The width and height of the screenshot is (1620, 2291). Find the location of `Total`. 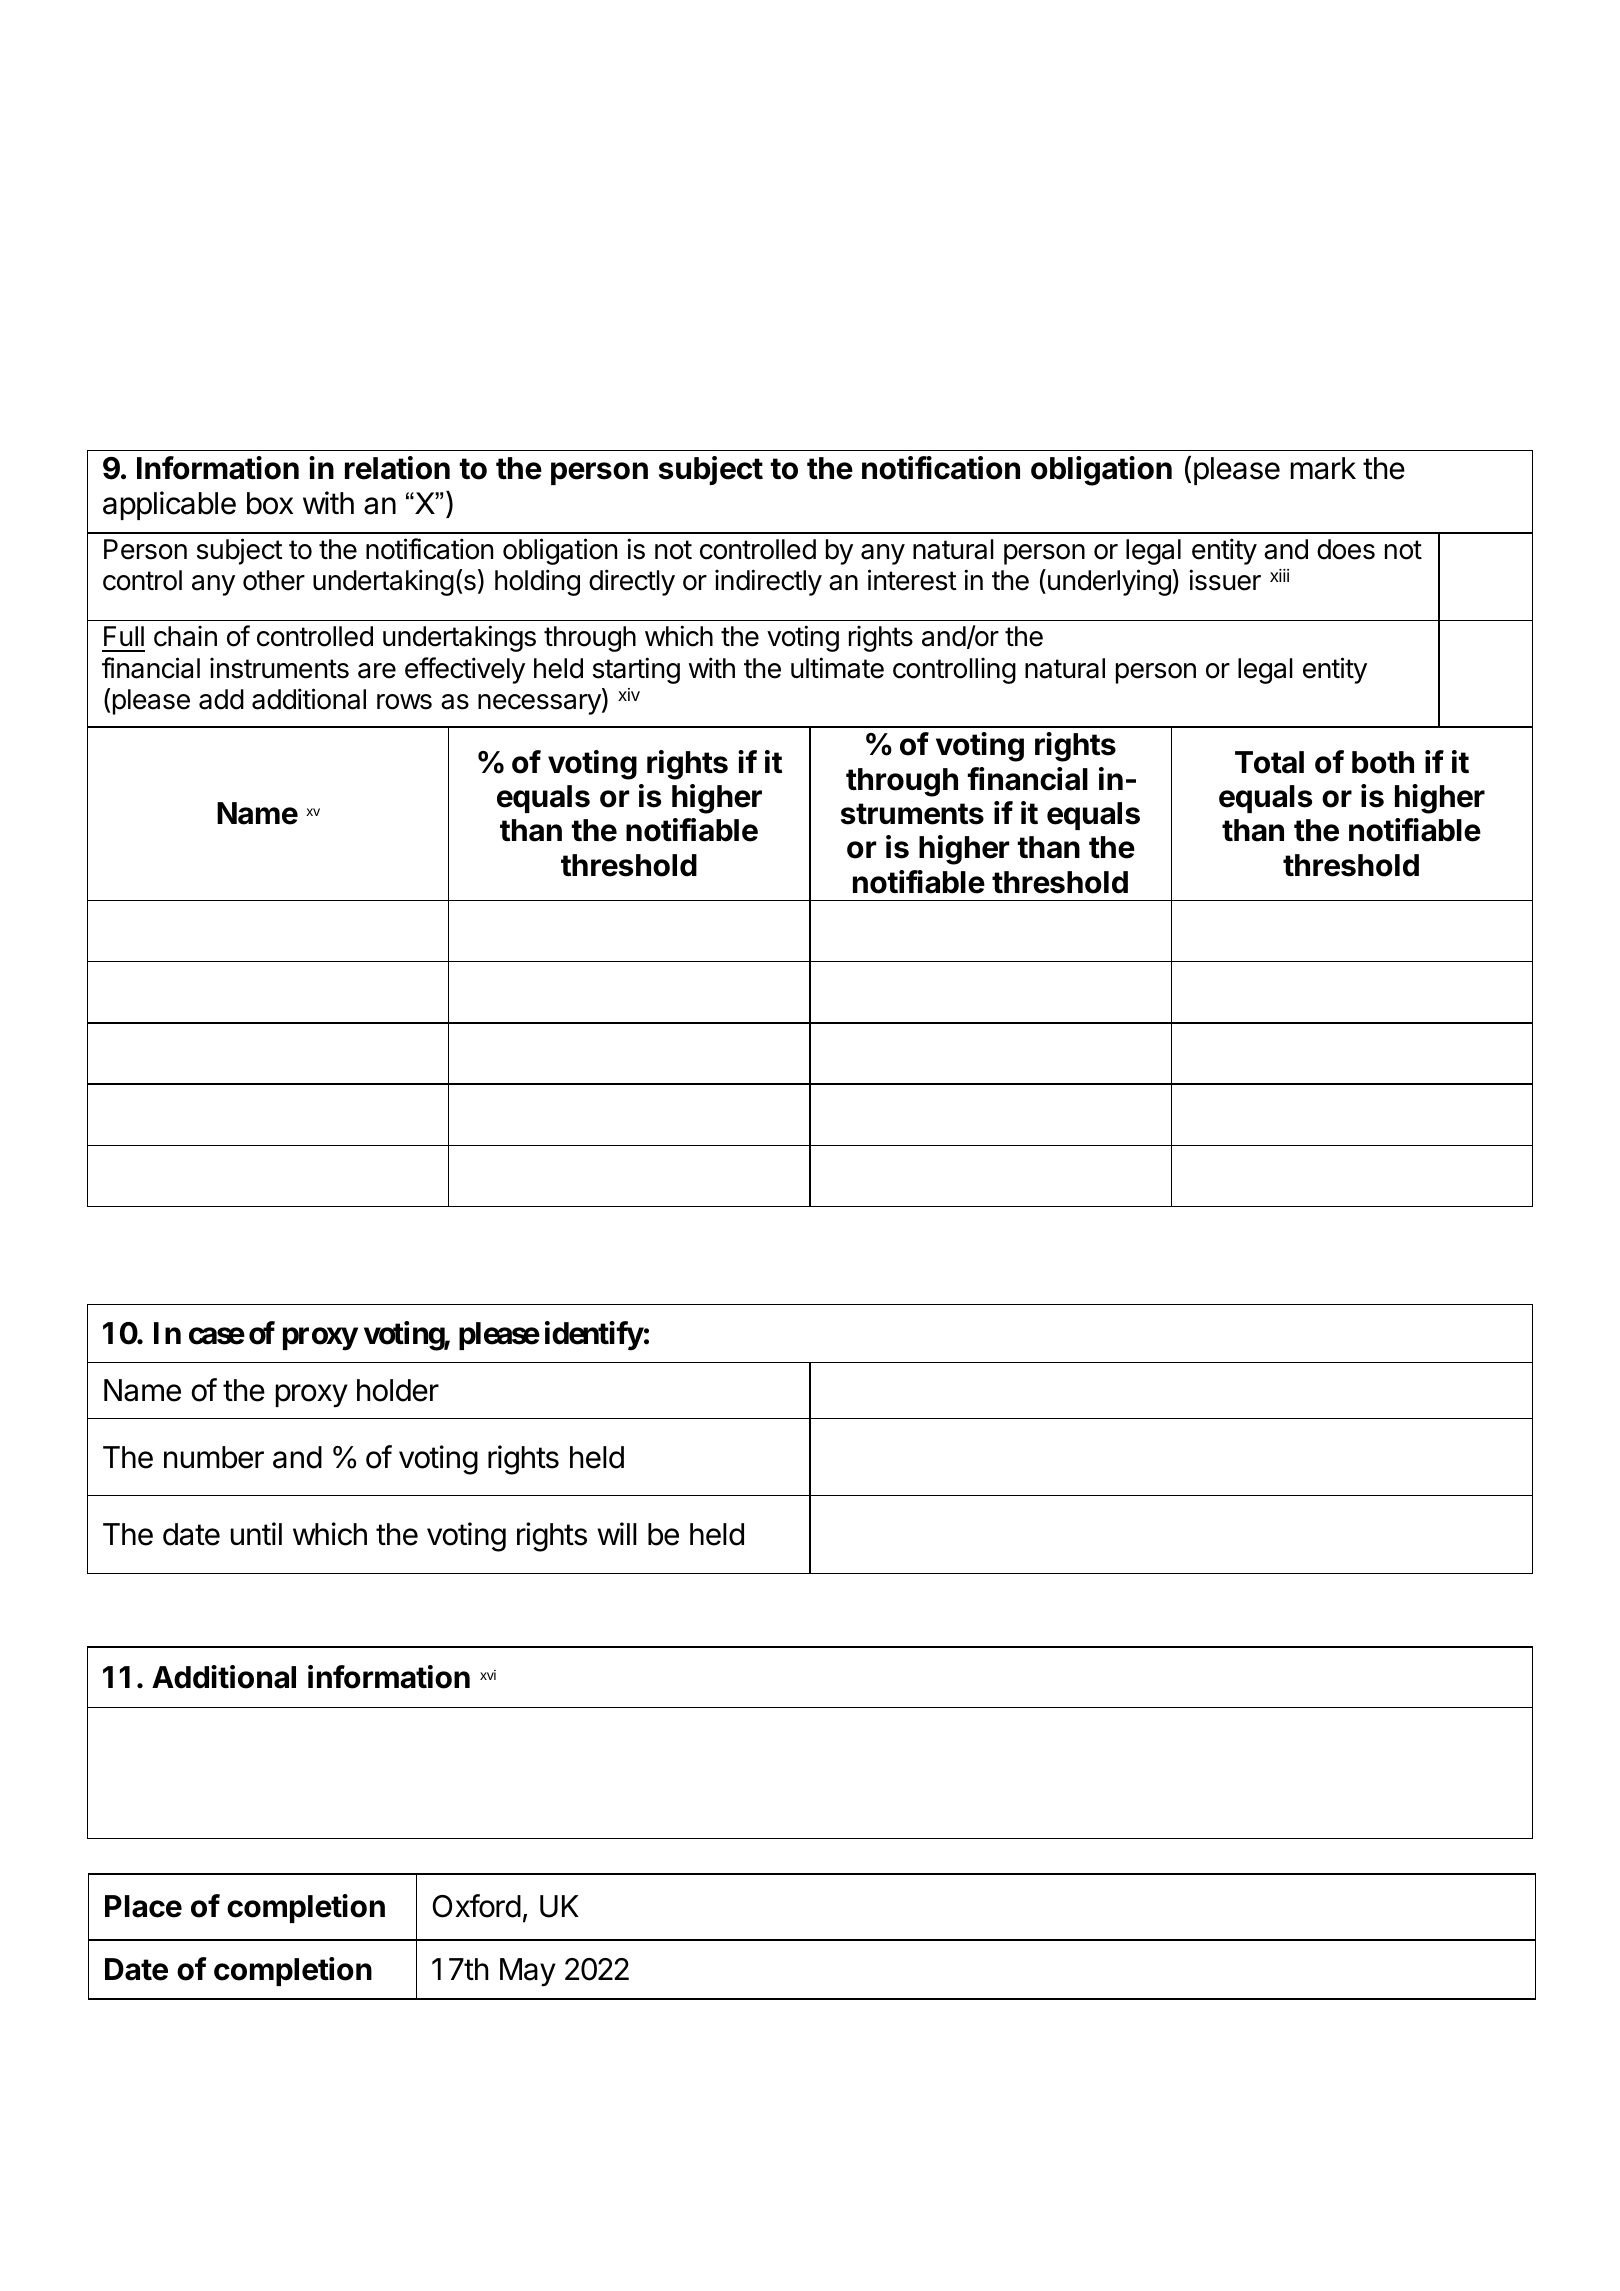

Total is located at coordinates (1269, 762).
